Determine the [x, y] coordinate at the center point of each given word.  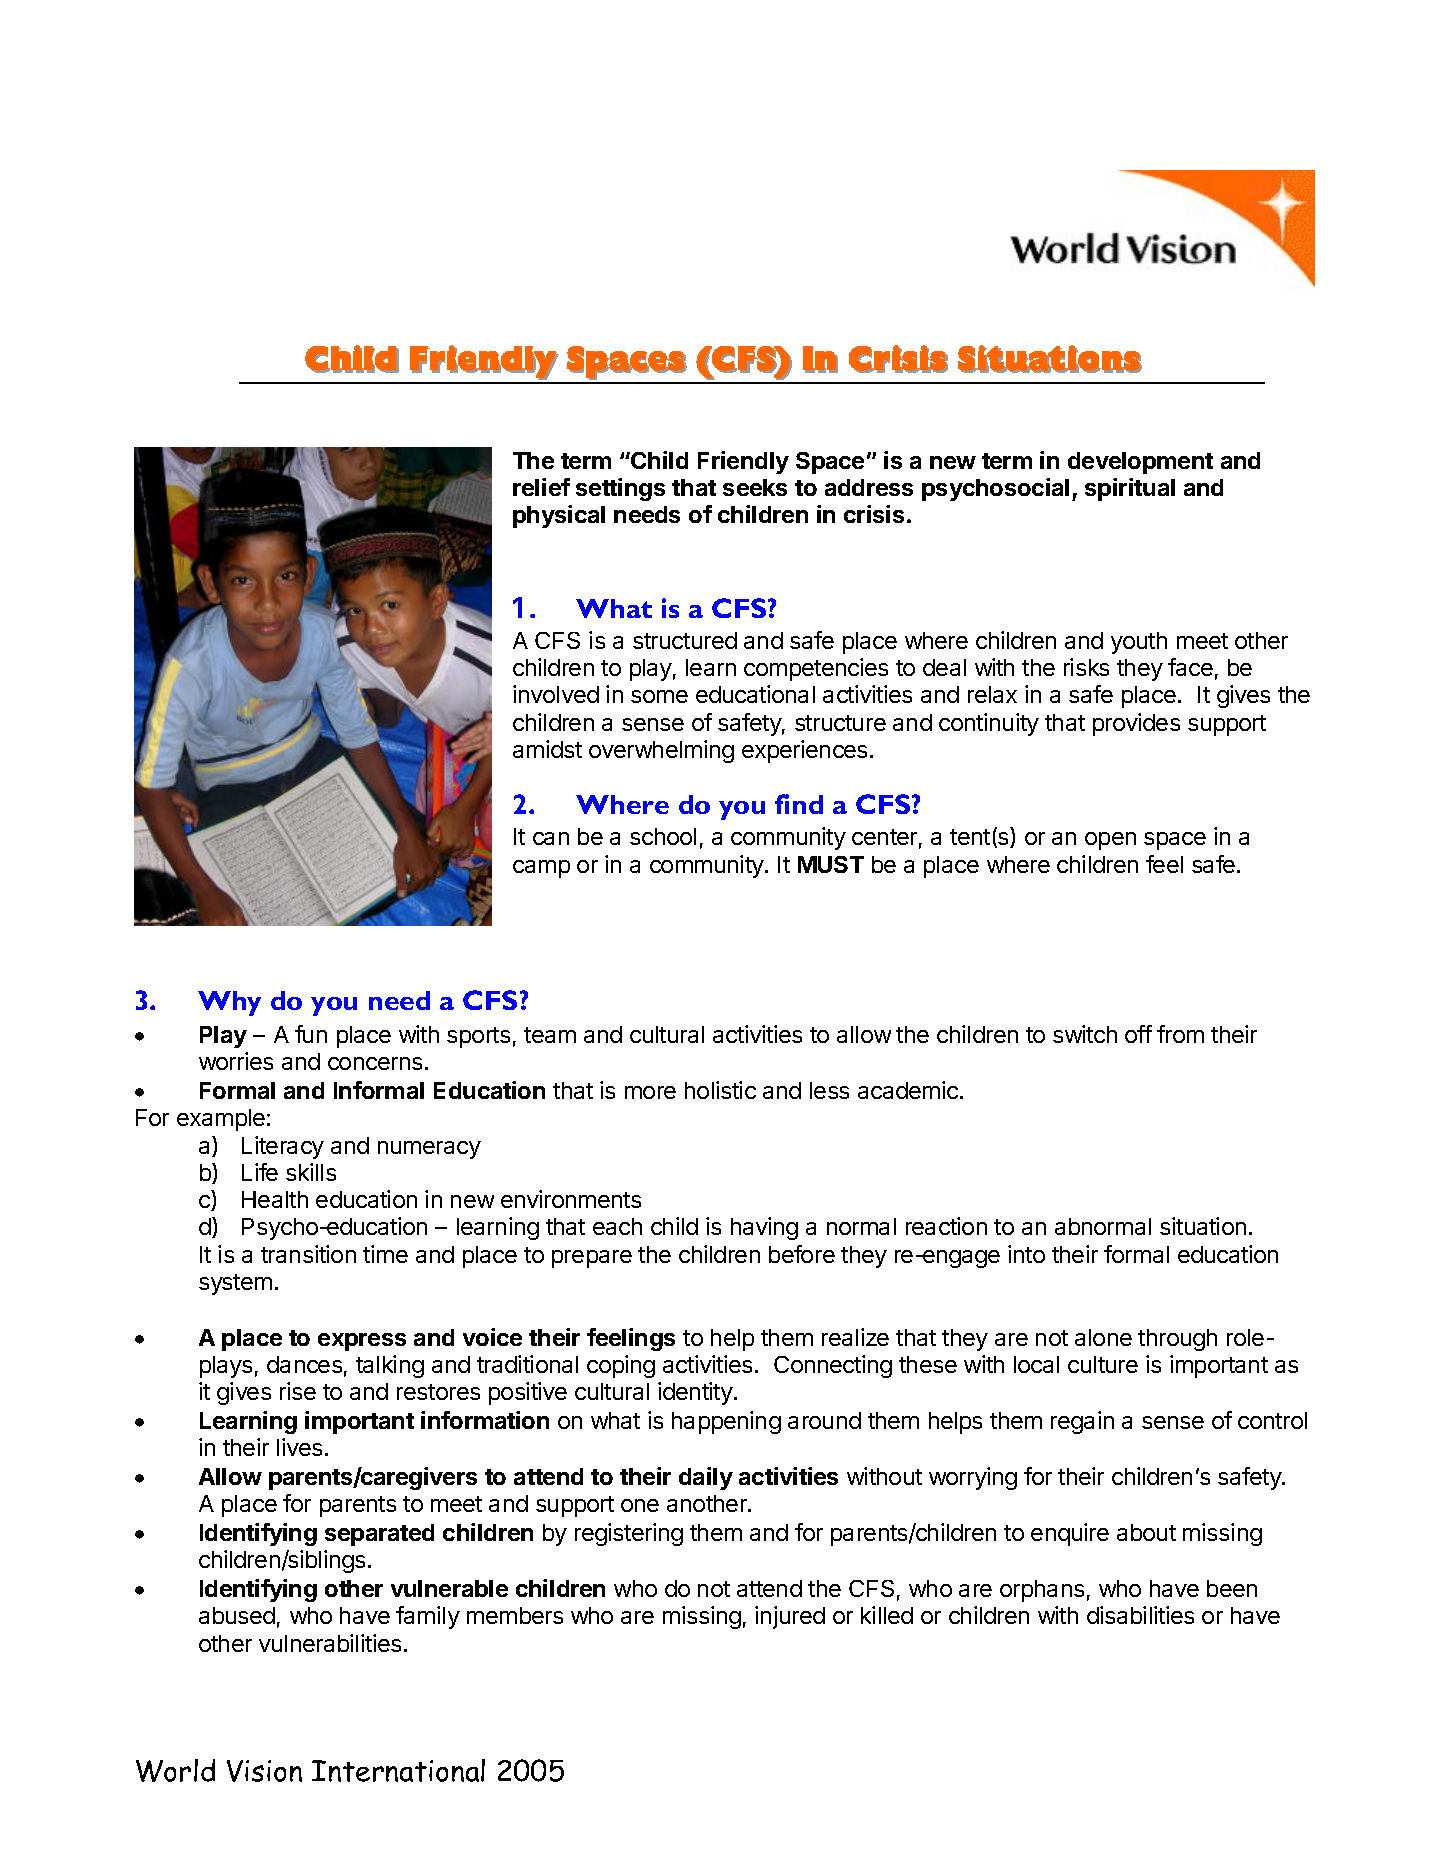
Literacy [283, 1147]
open [1110, 841]
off [1138, 1034]
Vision [264, 1771]
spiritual [1130, 489]
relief [541, 487]
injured [790, 1617]
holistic [720, 1090]
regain [1082, 1422]
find [799, 804]
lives [299, 1447]
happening [726, 1422]
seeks [755, 487]
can [551, 838]
